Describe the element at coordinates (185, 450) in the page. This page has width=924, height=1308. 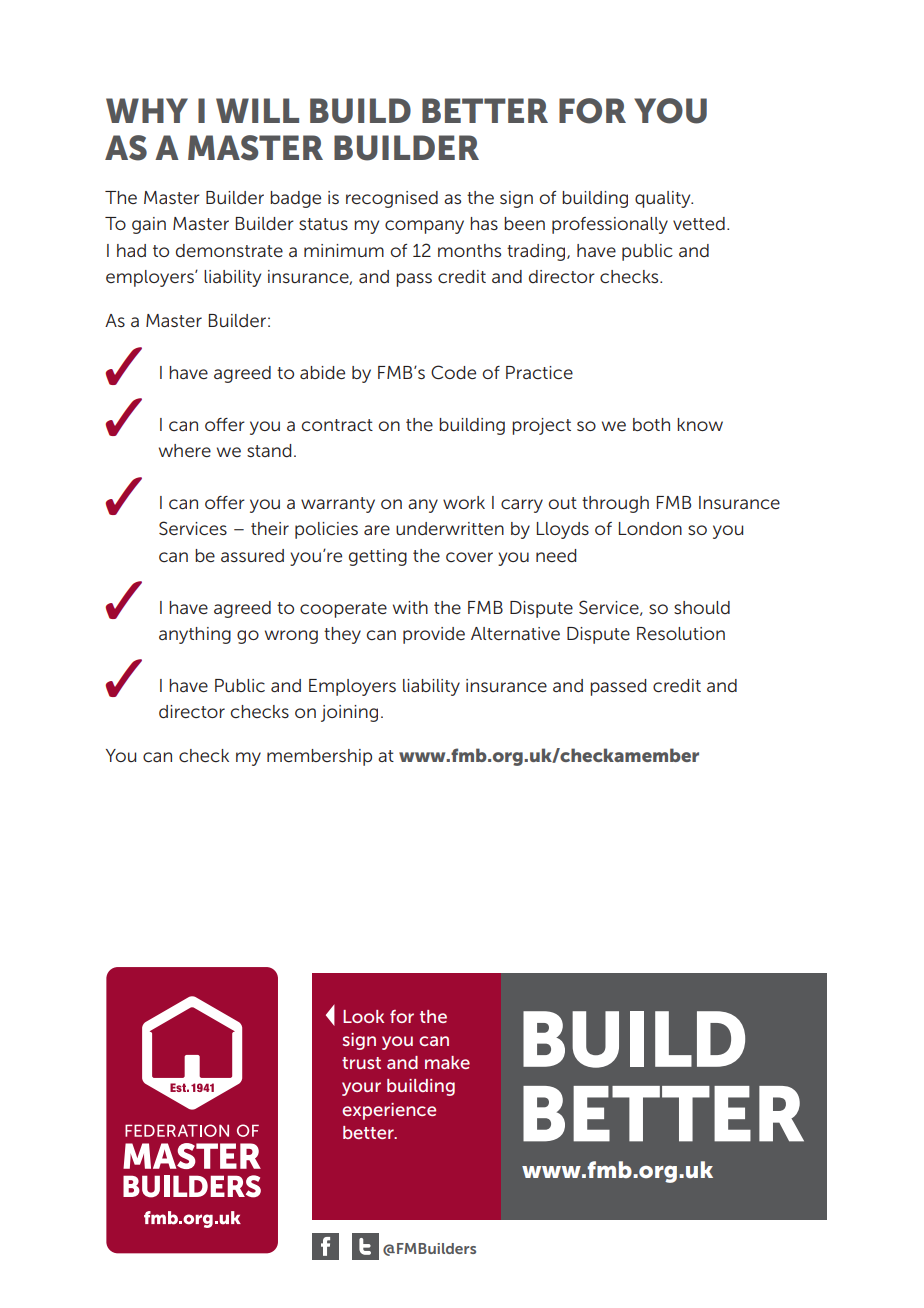
I see `where` at that location.
